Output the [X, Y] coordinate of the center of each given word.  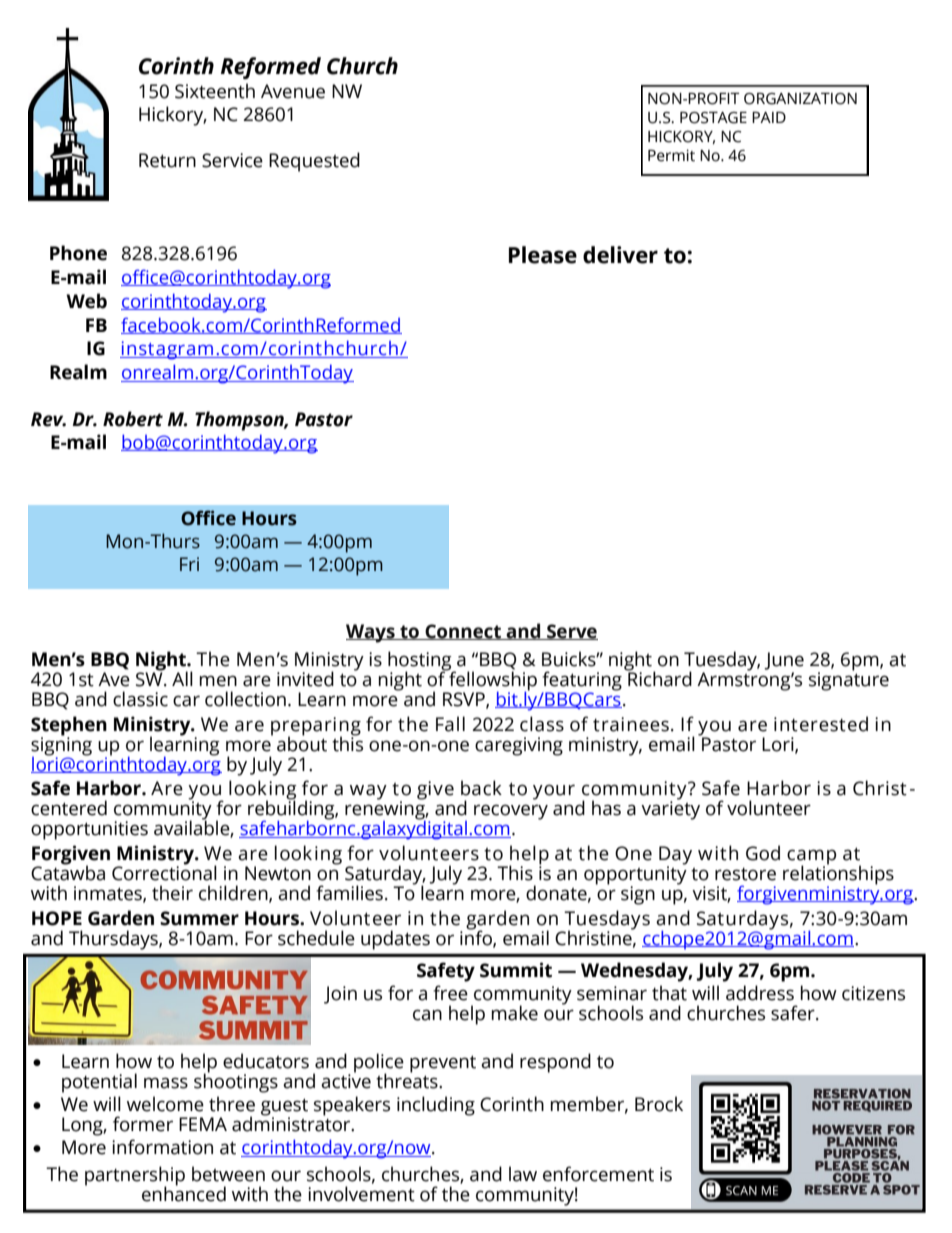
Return [167, 160]
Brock [659, 1104]
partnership [135, 1177]
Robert [133, 419]
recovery [511, 812]
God [763, 853]
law [523, 1174]
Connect [463, 632]
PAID [769, 117]
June [784, 661]
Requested [314, 162]
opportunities [89, 830]
